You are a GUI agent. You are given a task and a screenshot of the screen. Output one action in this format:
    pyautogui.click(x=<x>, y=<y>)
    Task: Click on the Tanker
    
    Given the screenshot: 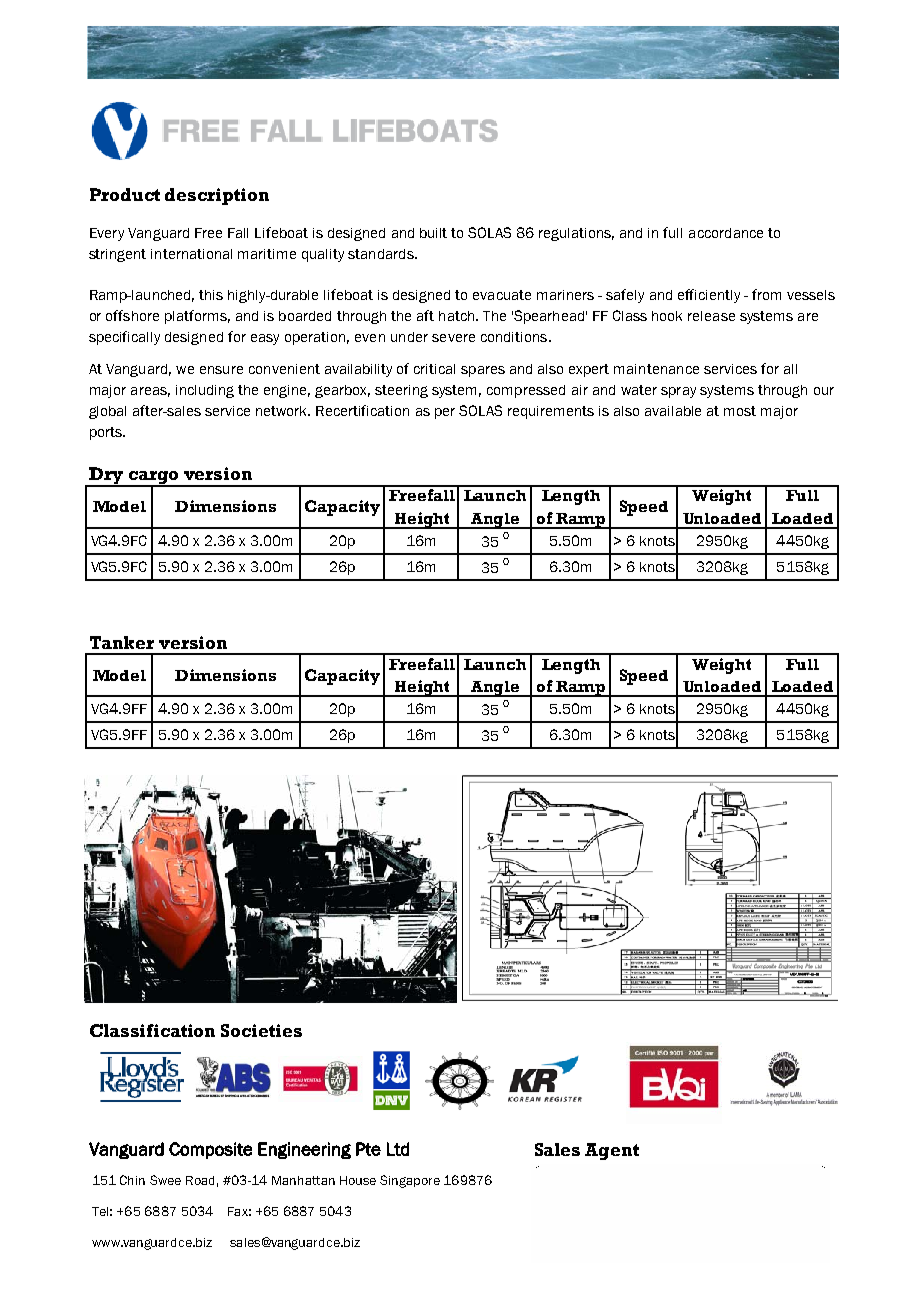 What is the action you would take?
    pyautogui.click(x=122, y=642)
